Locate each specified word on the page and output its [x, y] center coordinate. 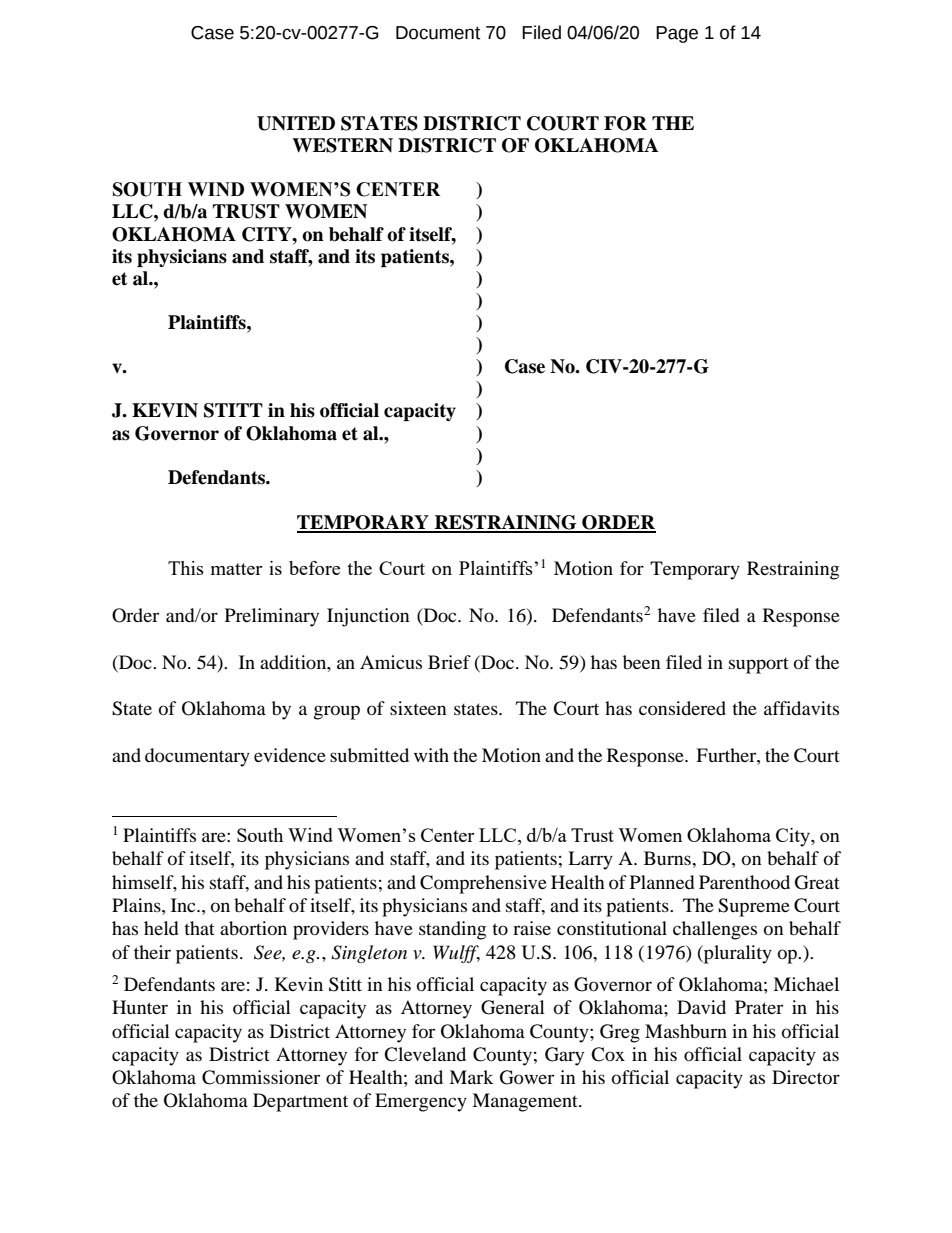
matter [236, 569]
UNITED [296, 123]
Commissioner [261, 1077]
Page [677, 34]
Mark [471, 1077]
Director [806, 1077]
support [759, 666]
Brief [449, 662]
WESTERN [342, 145]
